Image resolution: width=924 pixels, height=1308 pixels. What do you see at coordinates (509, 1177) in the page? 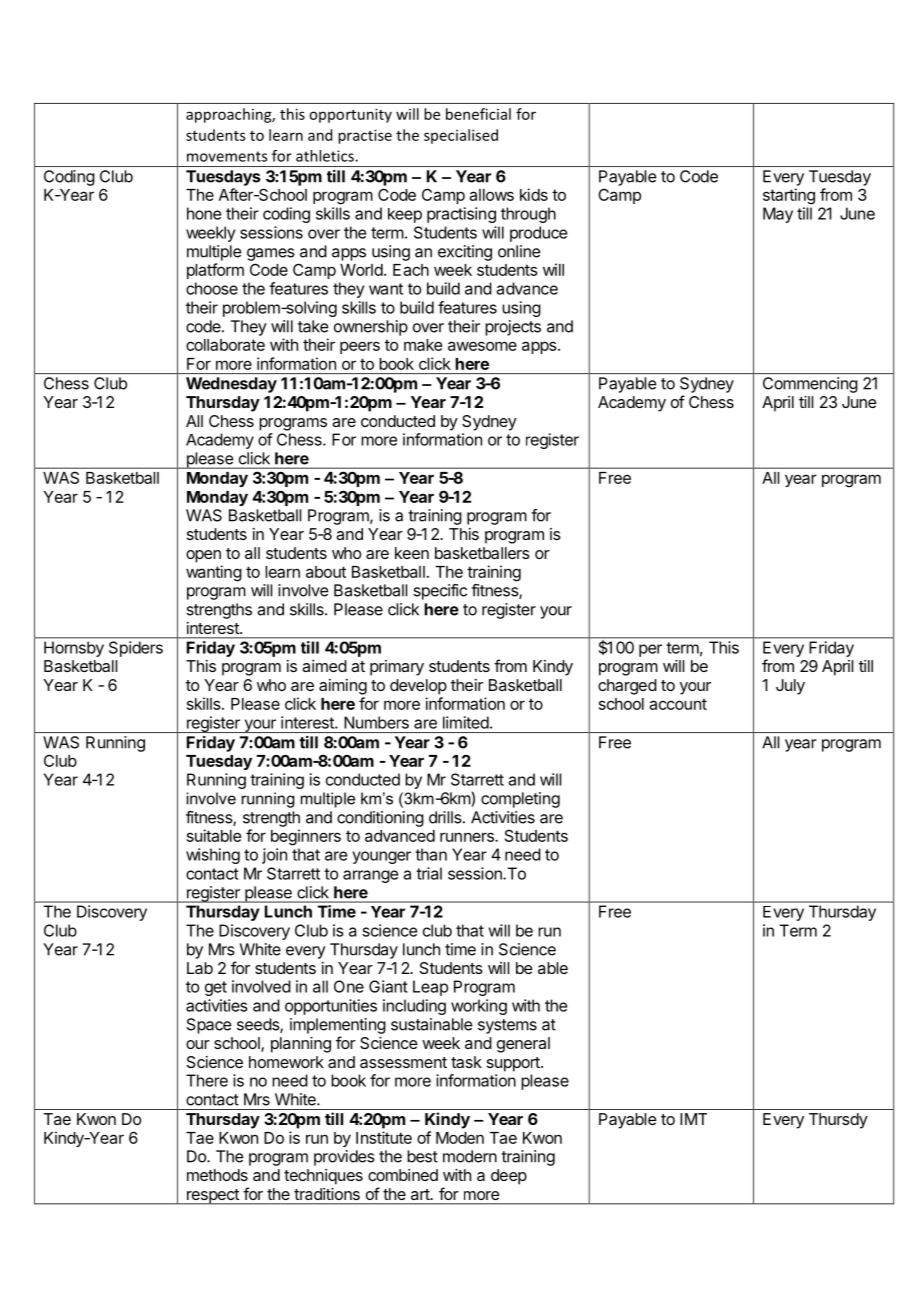
I see `deep` at bounding box center [509, 1177].
